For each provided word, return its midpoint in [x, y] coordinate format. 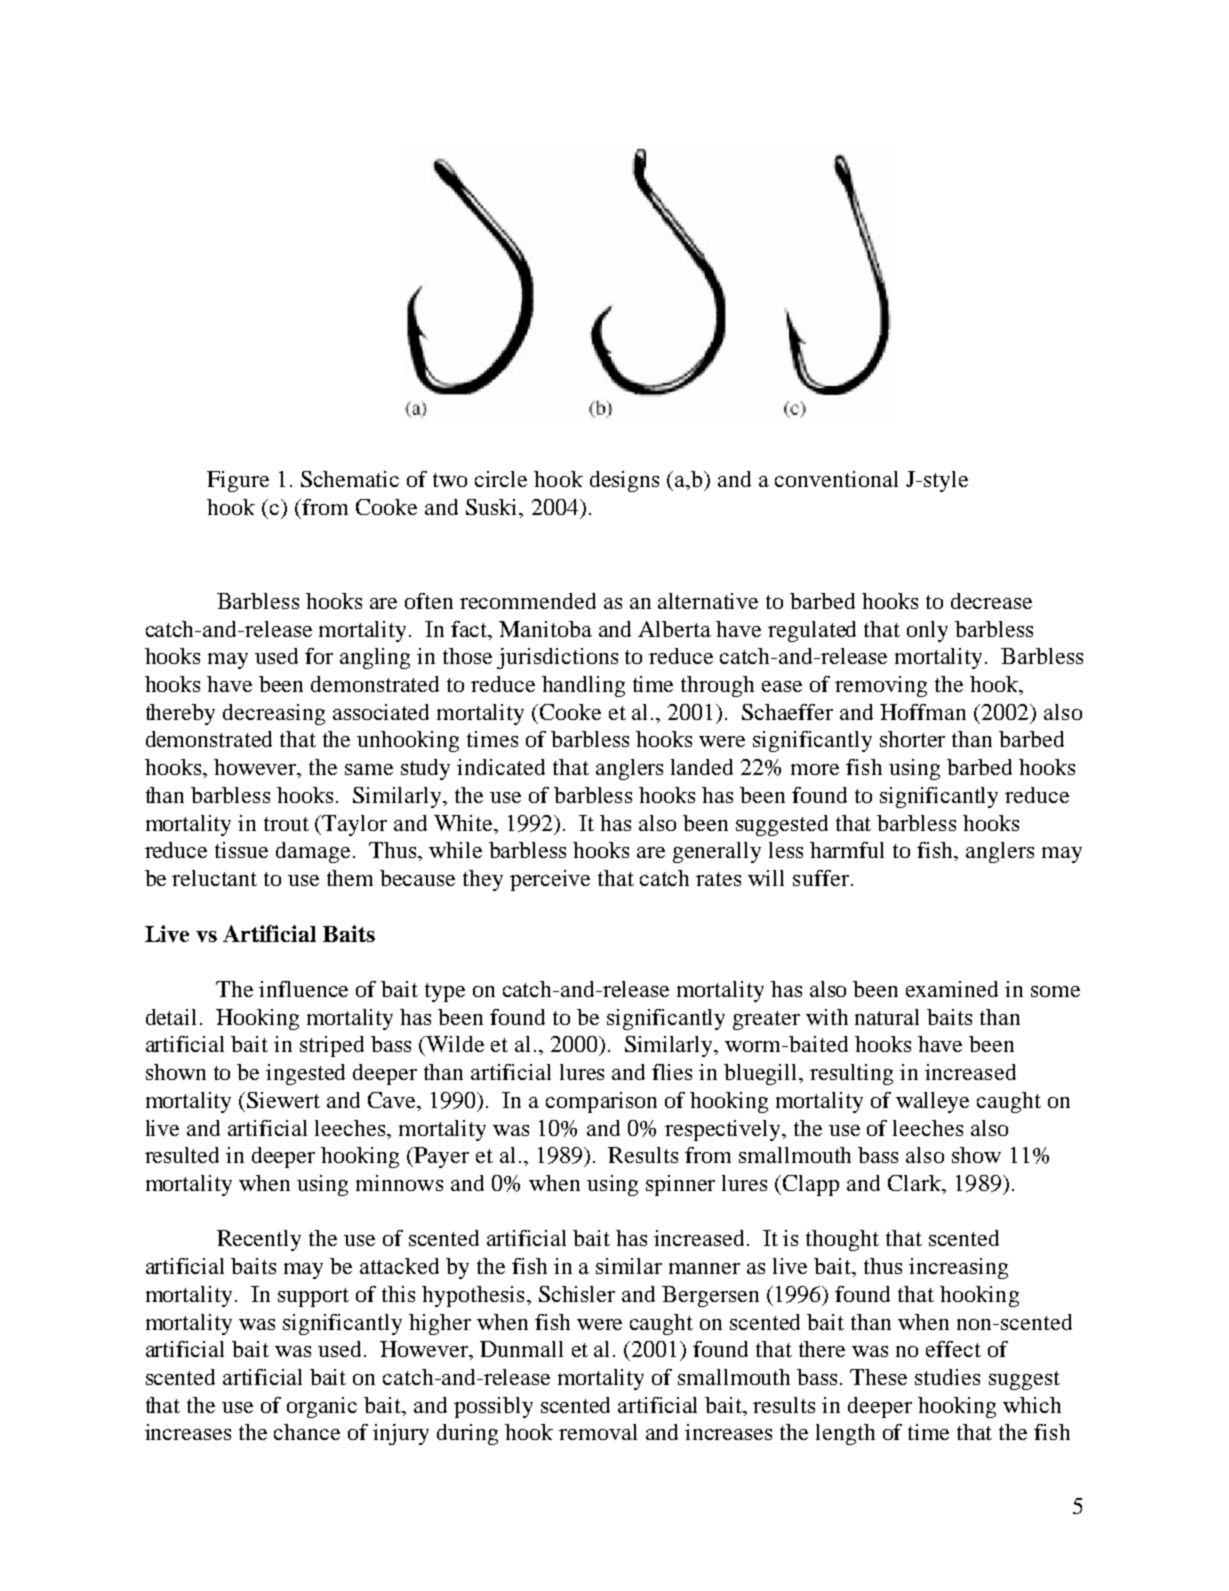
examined [952, 989]
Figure [238, 481]
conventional [836, 479]
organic [322, 1407]
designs [624, 481]
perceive [550, 880]
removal [598, 1432]
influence [303, 989]
